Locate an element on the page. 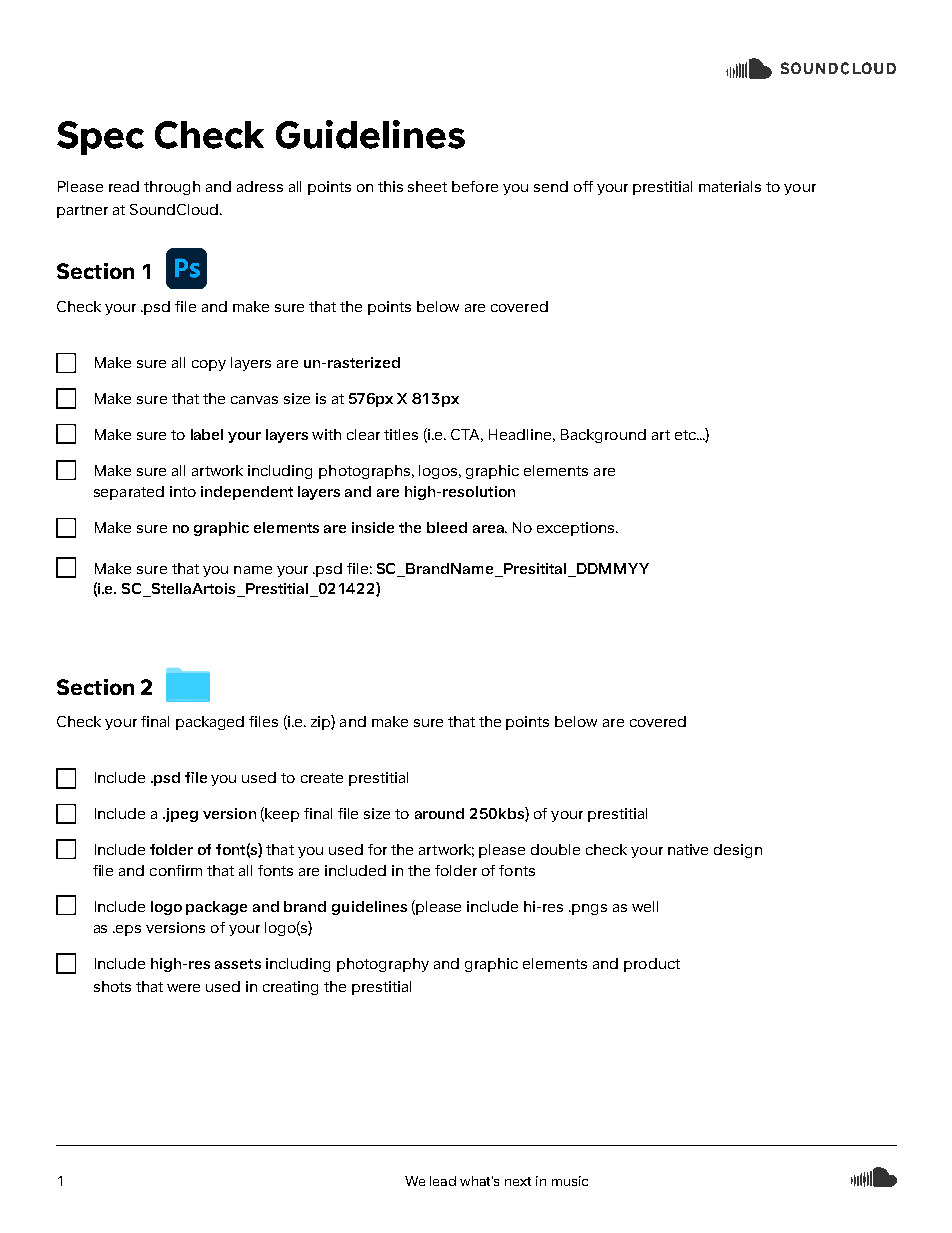 The height and width of the document is (1233, 952). exceptions is located at coordinates (577, 529).
